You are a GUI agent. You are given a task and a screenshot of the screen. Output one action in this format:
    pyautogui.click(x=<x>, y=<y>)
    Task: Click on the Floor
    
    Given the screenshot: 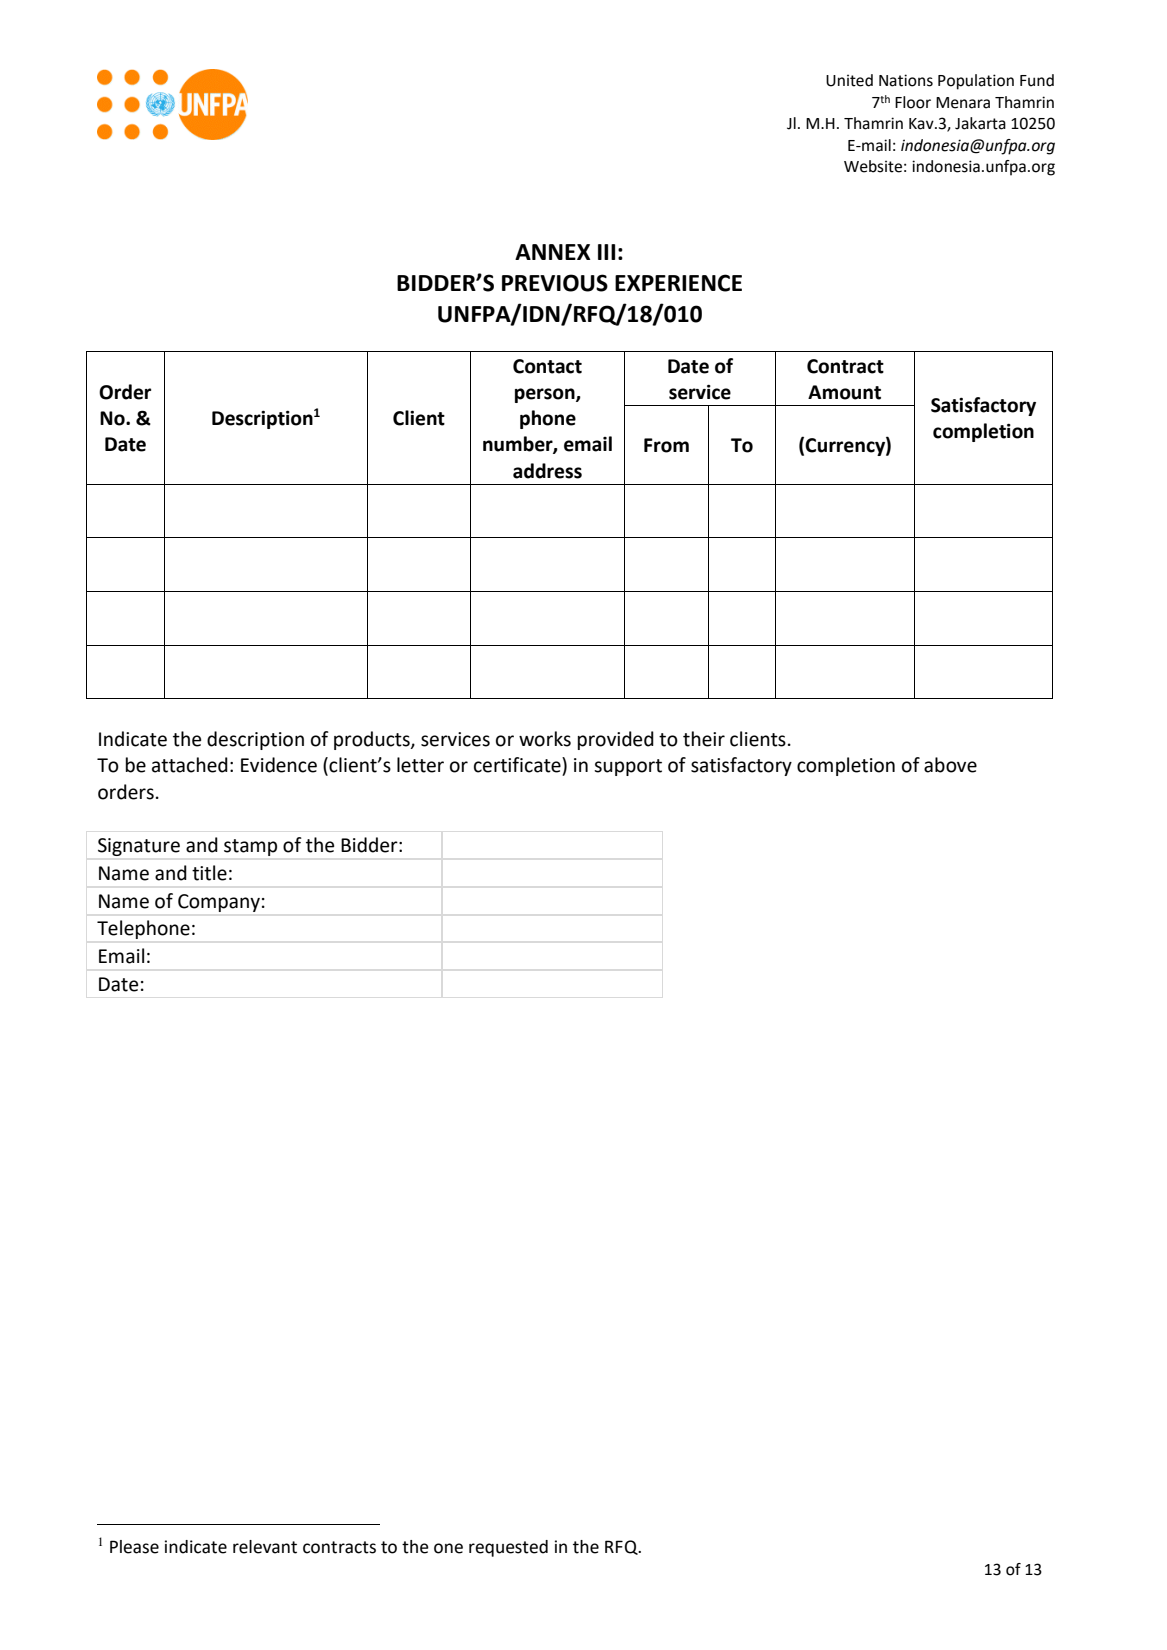 What is the action you would take?
    pyautogui.click(x=913, y=102)
